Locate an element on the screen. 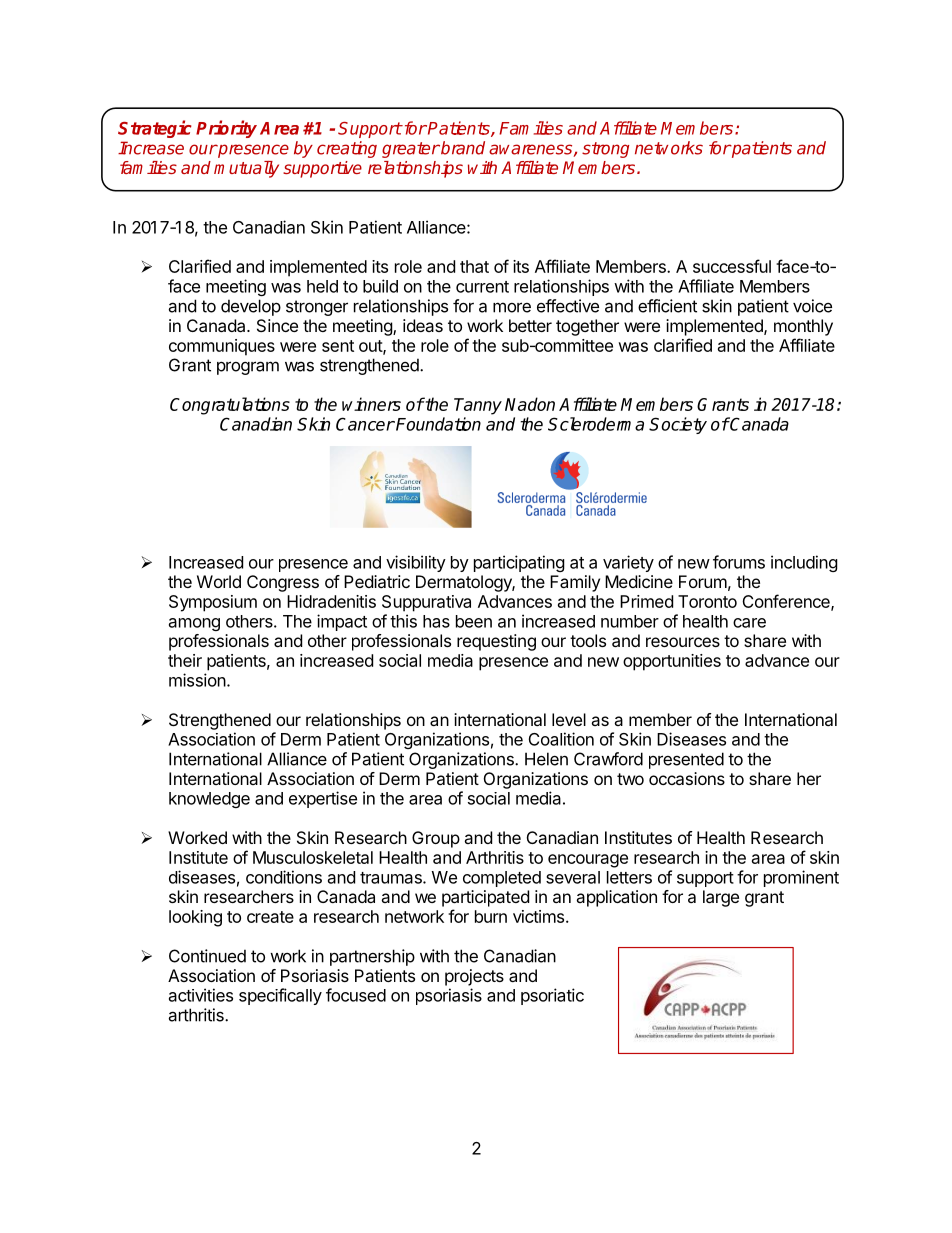 This screenshot has width=952, height=1233. successful is located at coordinates (732, 266).
